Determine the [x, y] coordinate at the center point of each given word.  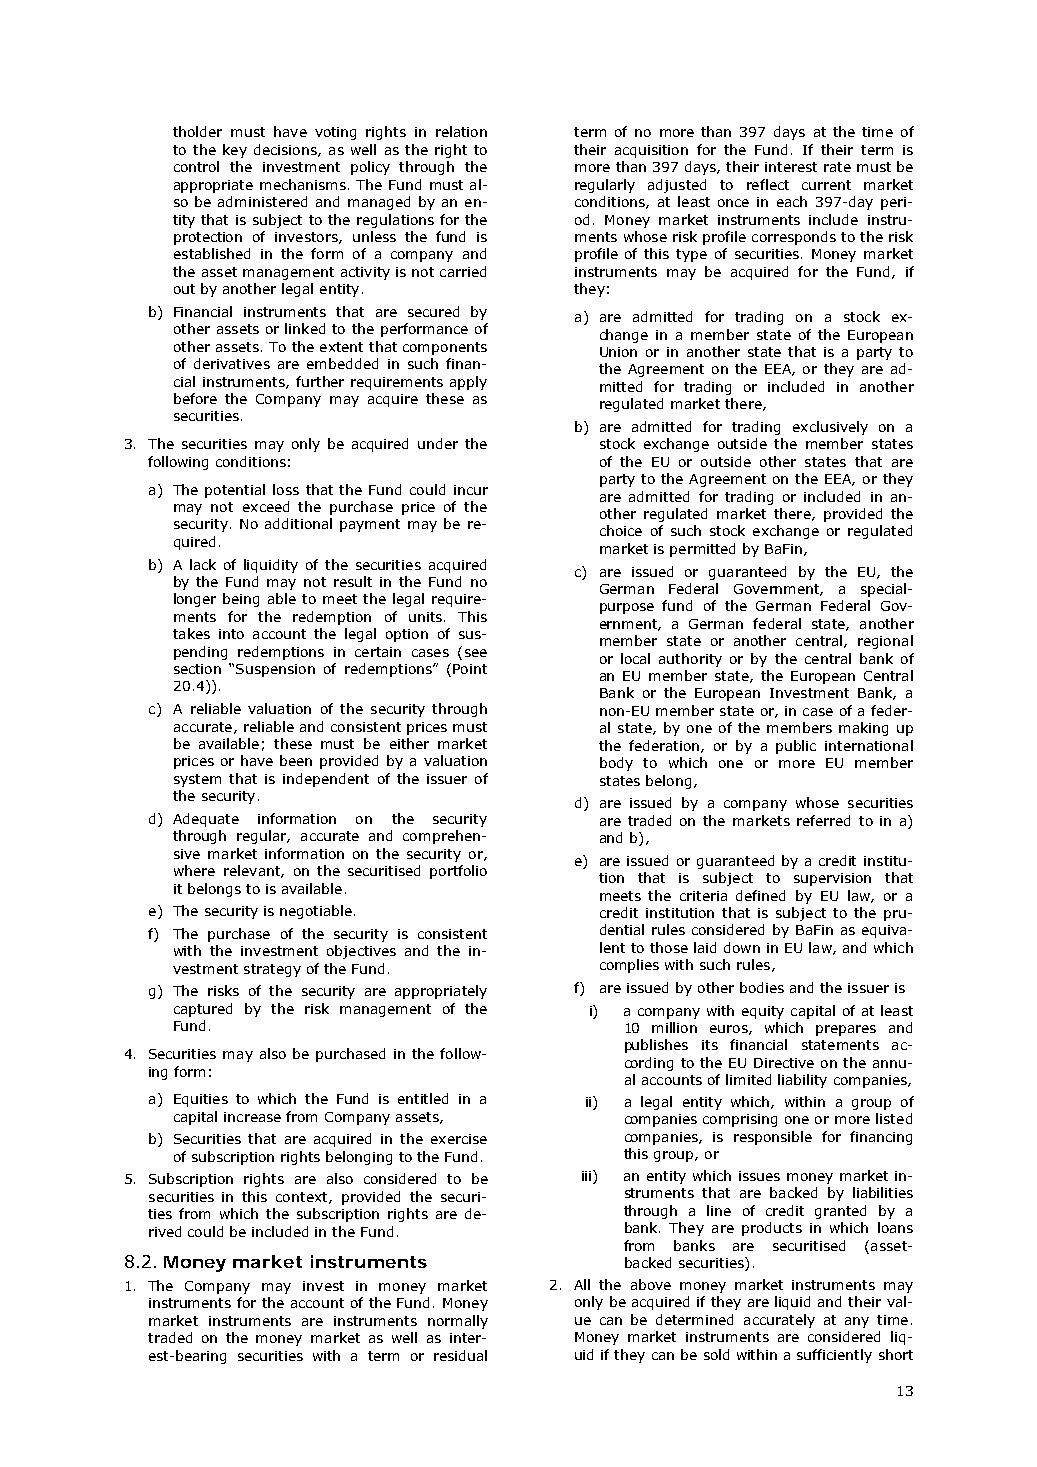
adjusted [677, 186]
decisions [286, 150]
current [826, 185]
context [303, 1198]
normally [458, 1322]
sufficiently [834, 1356]
